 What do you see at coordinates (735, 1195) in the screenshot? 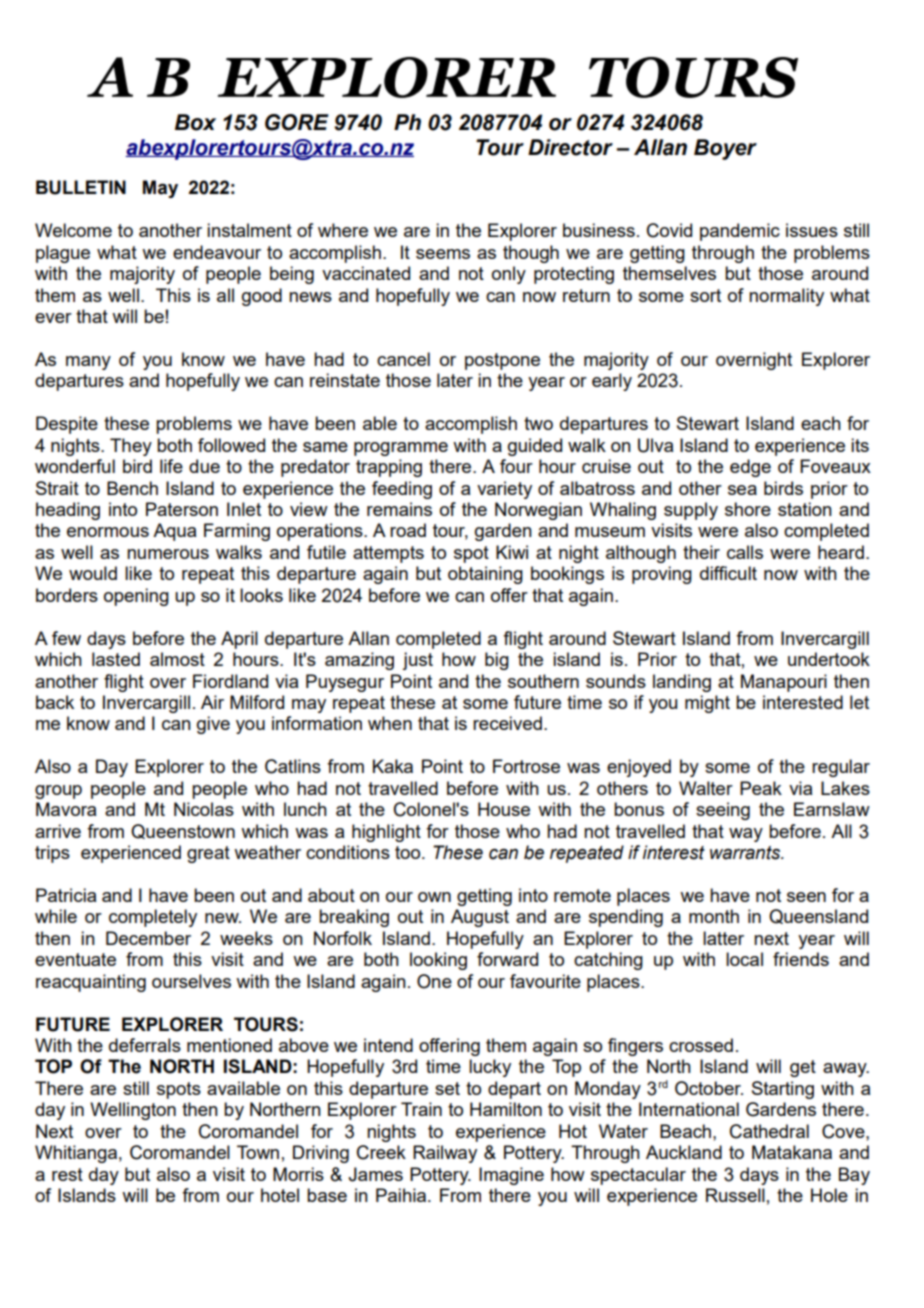
I see `Russell` at bounding box center [735, 1195].
